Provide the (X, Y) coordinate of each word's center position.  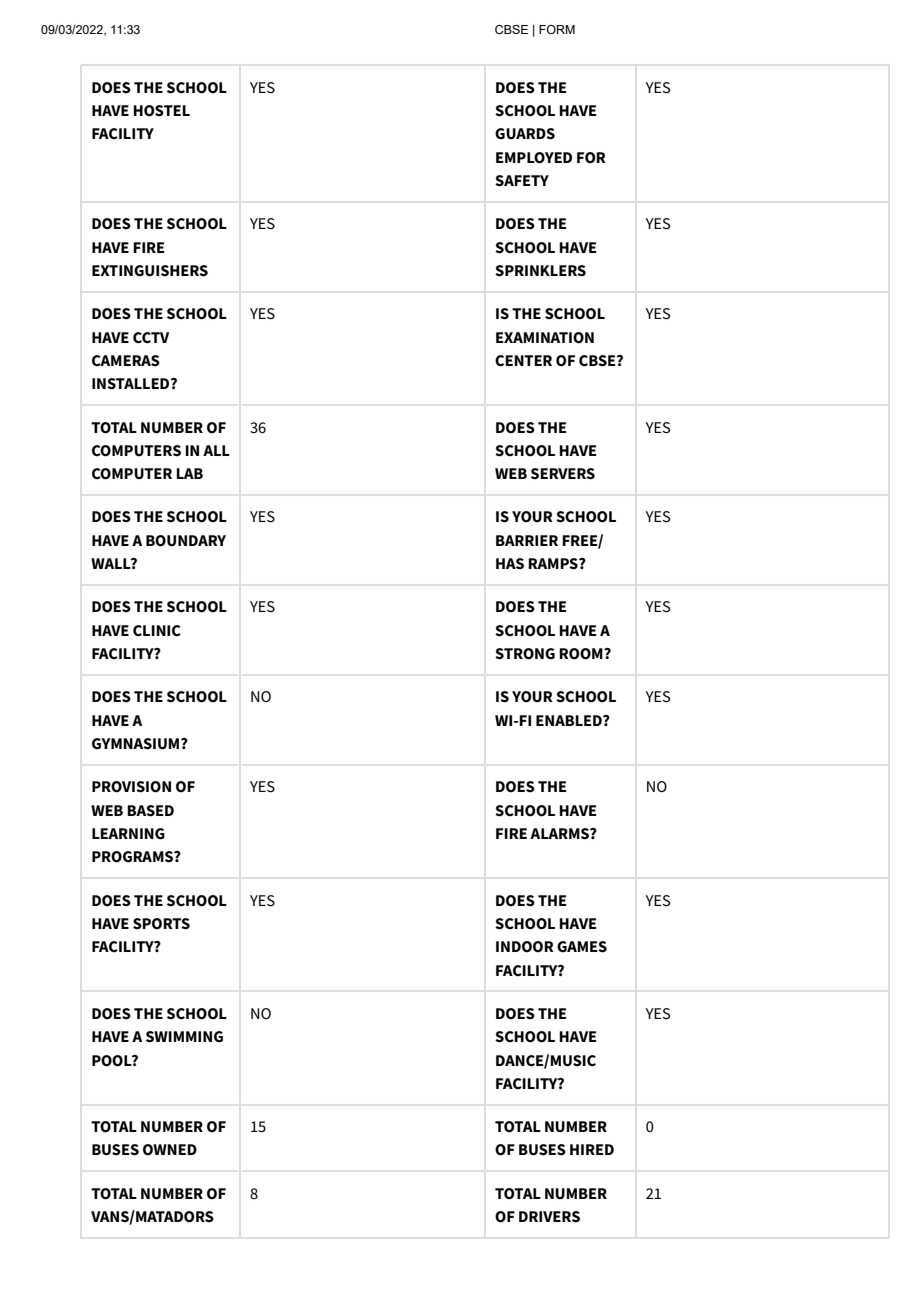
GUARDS (525, 134)
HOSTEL (161, 111)
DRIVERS (549, 1216)
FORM (557, 29)
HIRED (592, 1149)
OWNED (170, 1149)
